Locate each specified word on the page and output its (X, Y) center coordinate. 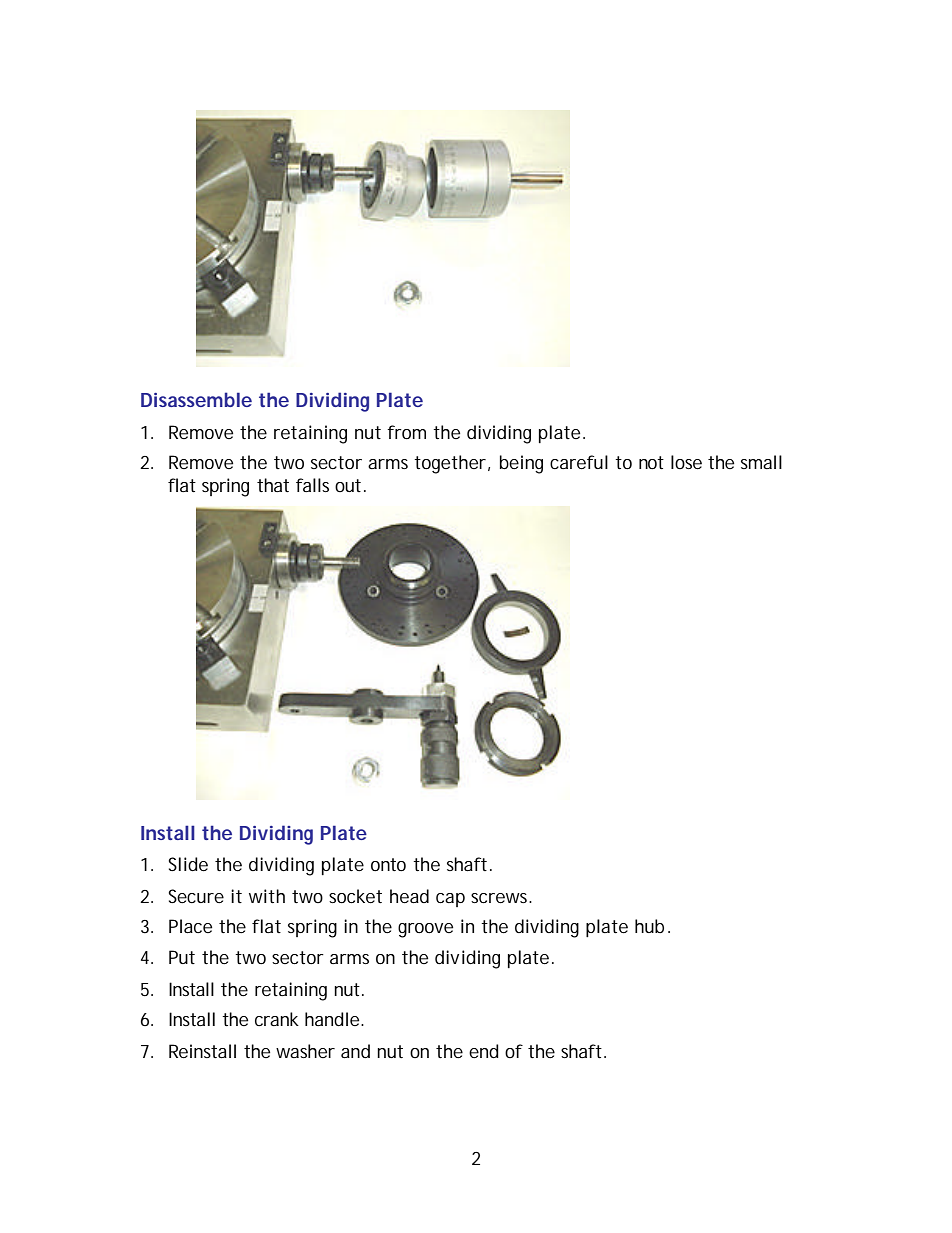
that (273, 485)
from (406, 432)
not (651, 462)
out (348, 485)
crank (277, 1019)
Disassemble (196, 399)
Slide (188, 864)
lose (686, 462)
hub (649, 926)
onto (388, 864)
